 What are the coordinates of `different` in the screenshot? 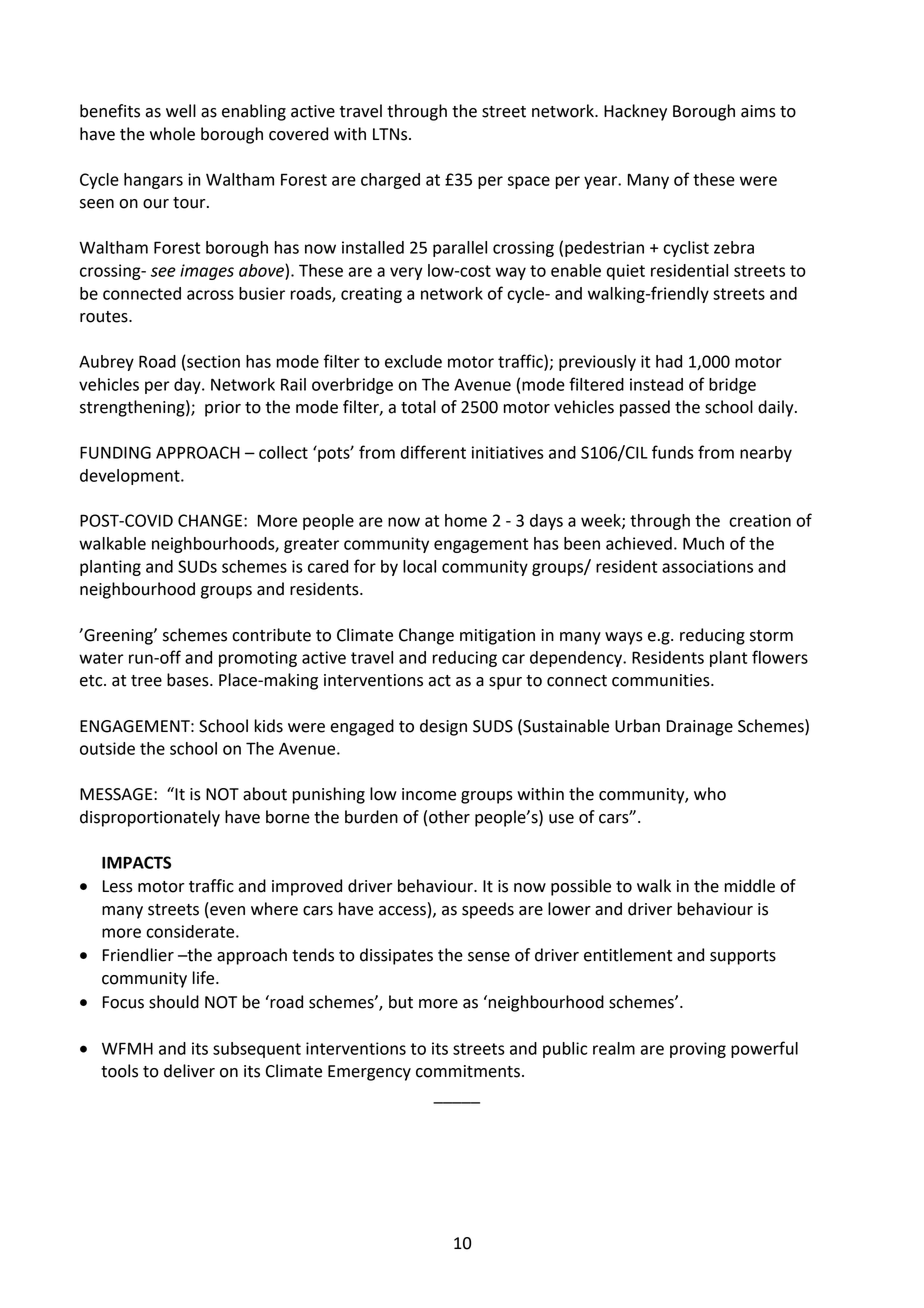 It's located at (433, 452).
